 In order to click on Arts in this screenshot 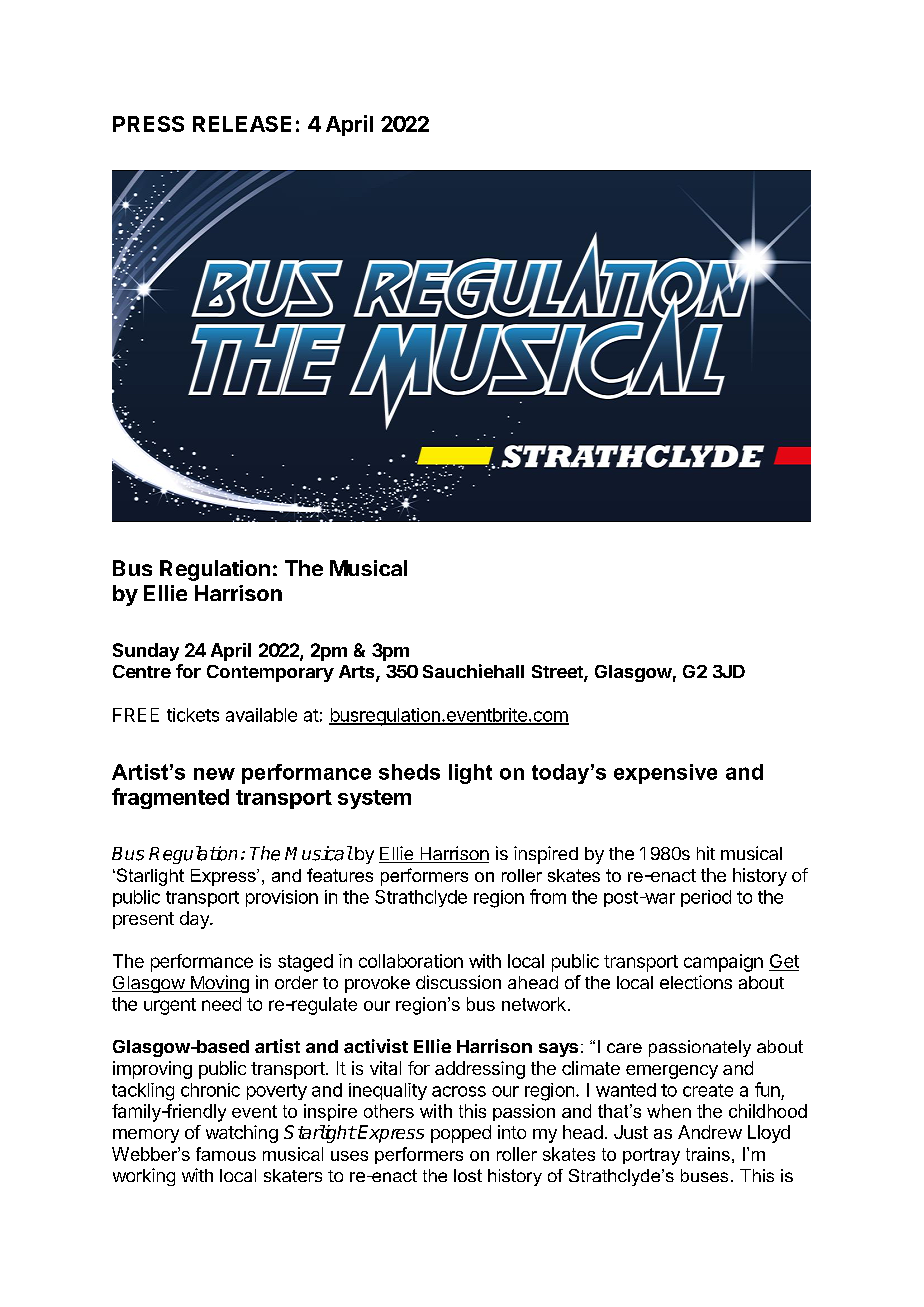, I will do `click(358, 673)`.
